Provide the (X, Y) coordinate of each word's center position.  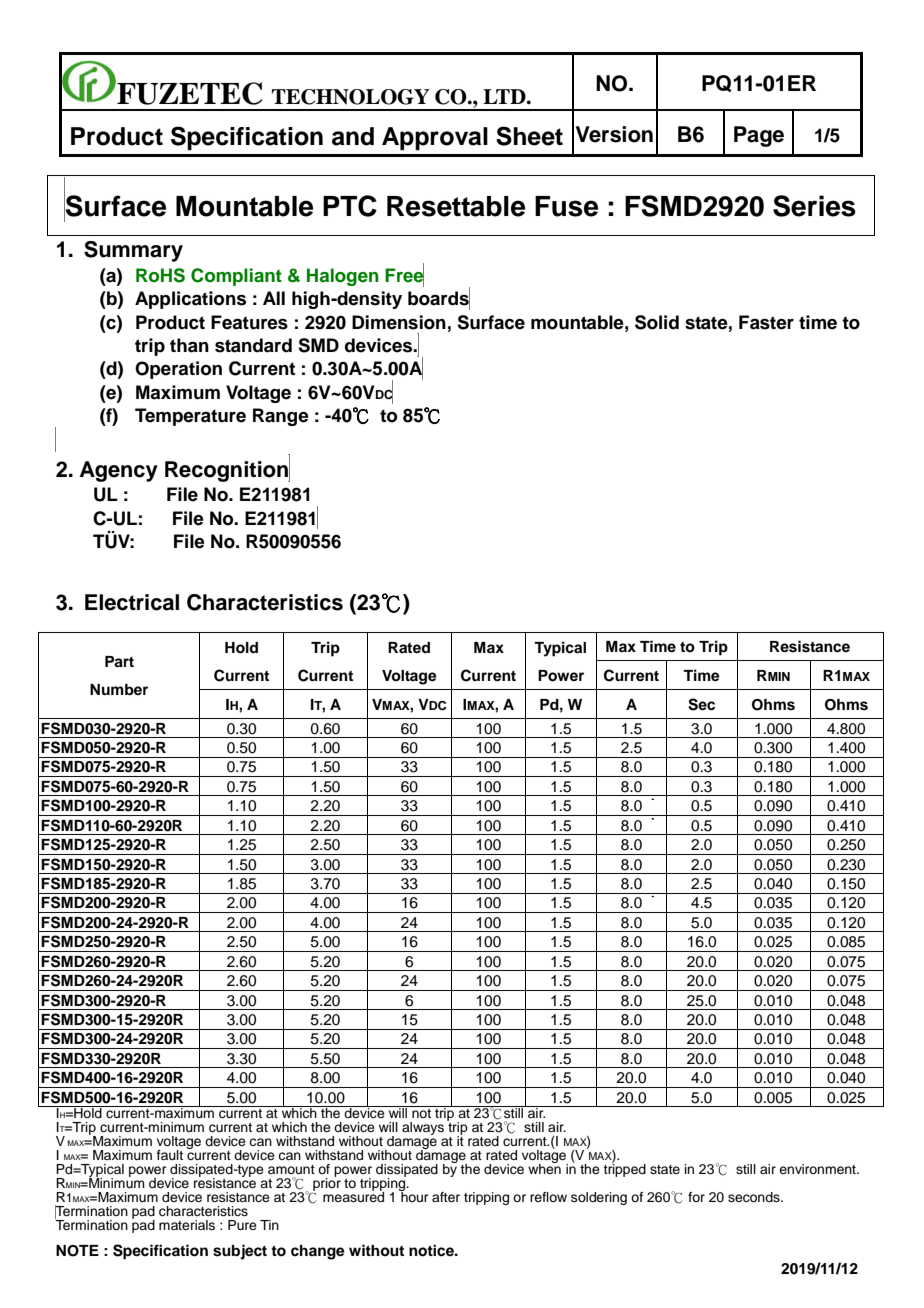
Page (759, 136)
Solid (657, 322)
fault (170, 1155)
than (189, 345)
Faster (766, 322)
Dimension (399, 322)
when (544, 1168)
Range (281, 417)
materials (187, 1225)
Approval (435, 138)
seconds (755, 1197)
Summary (133, 251)
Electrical (132, 602)
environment (818, 1169)
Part (119, 662)
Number (119, 689)
